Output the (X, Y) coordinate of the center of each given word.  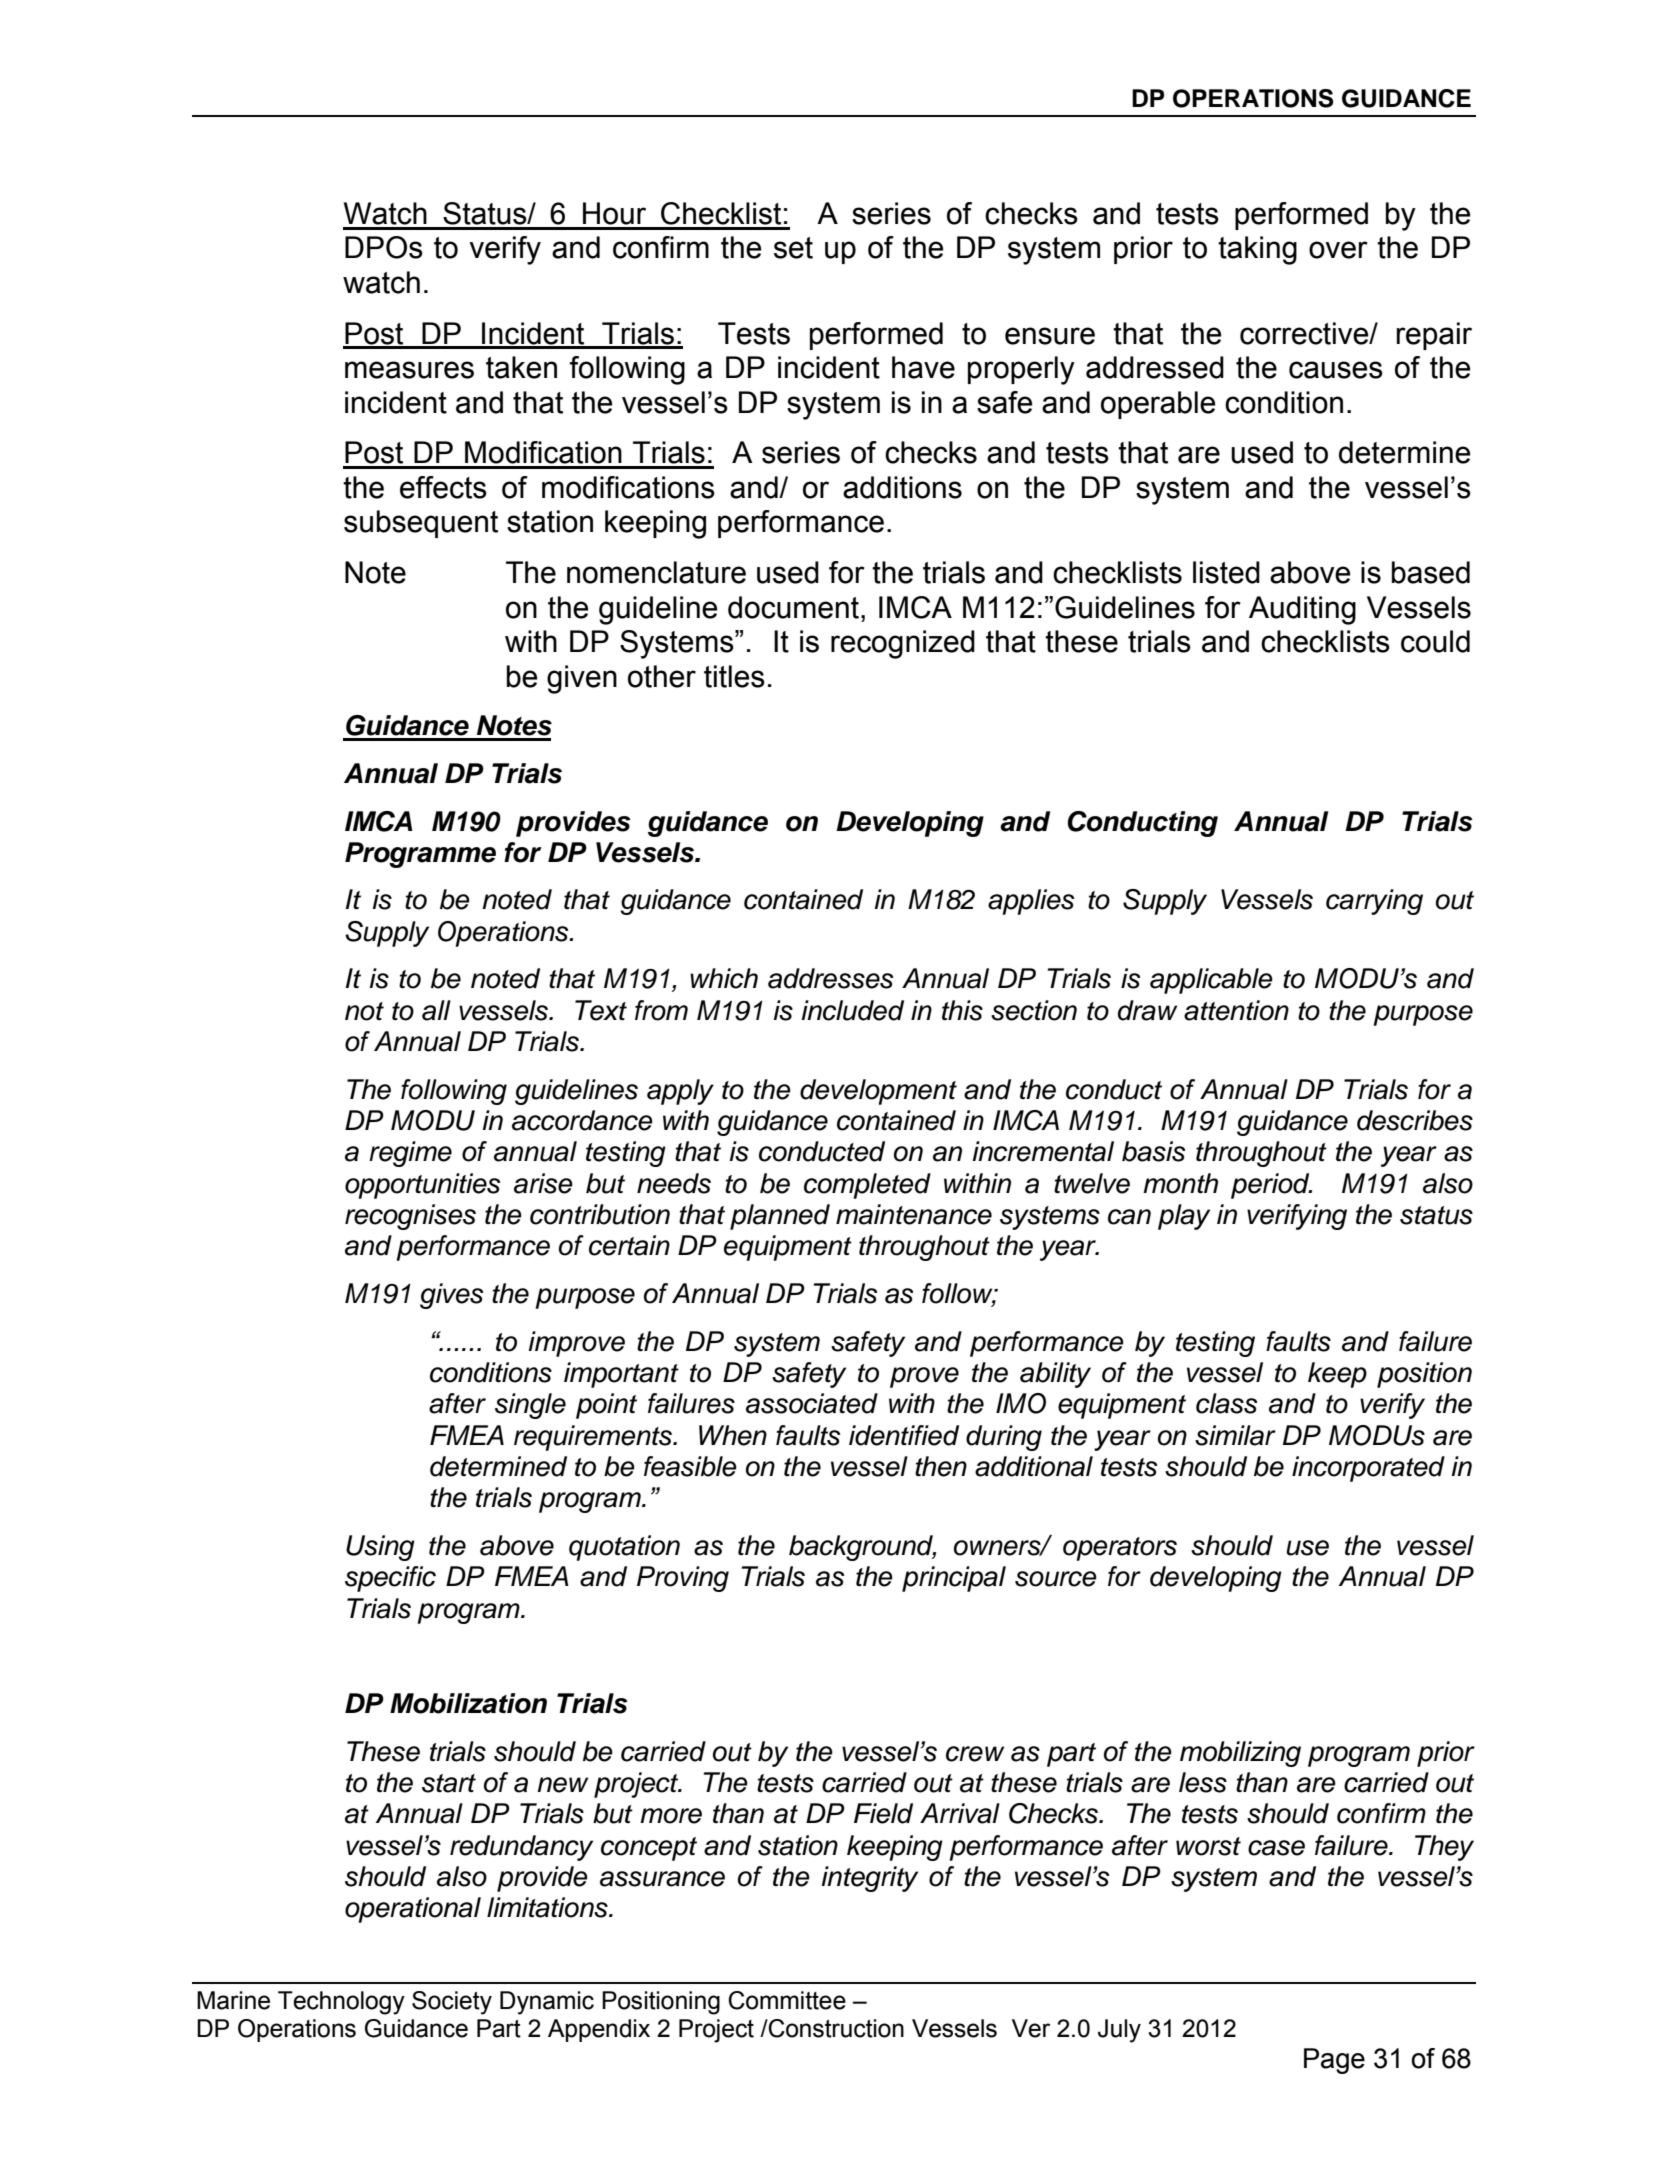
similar (1235, 1435)
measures (409, 370)
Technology (341, 2003)
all (436, 1010)
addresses (830, 978)
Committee (787, 2000)
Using (380, 1548)
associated (812, 1403)
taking (1257, 250)
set (793, 248)
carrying (1374, 902)
